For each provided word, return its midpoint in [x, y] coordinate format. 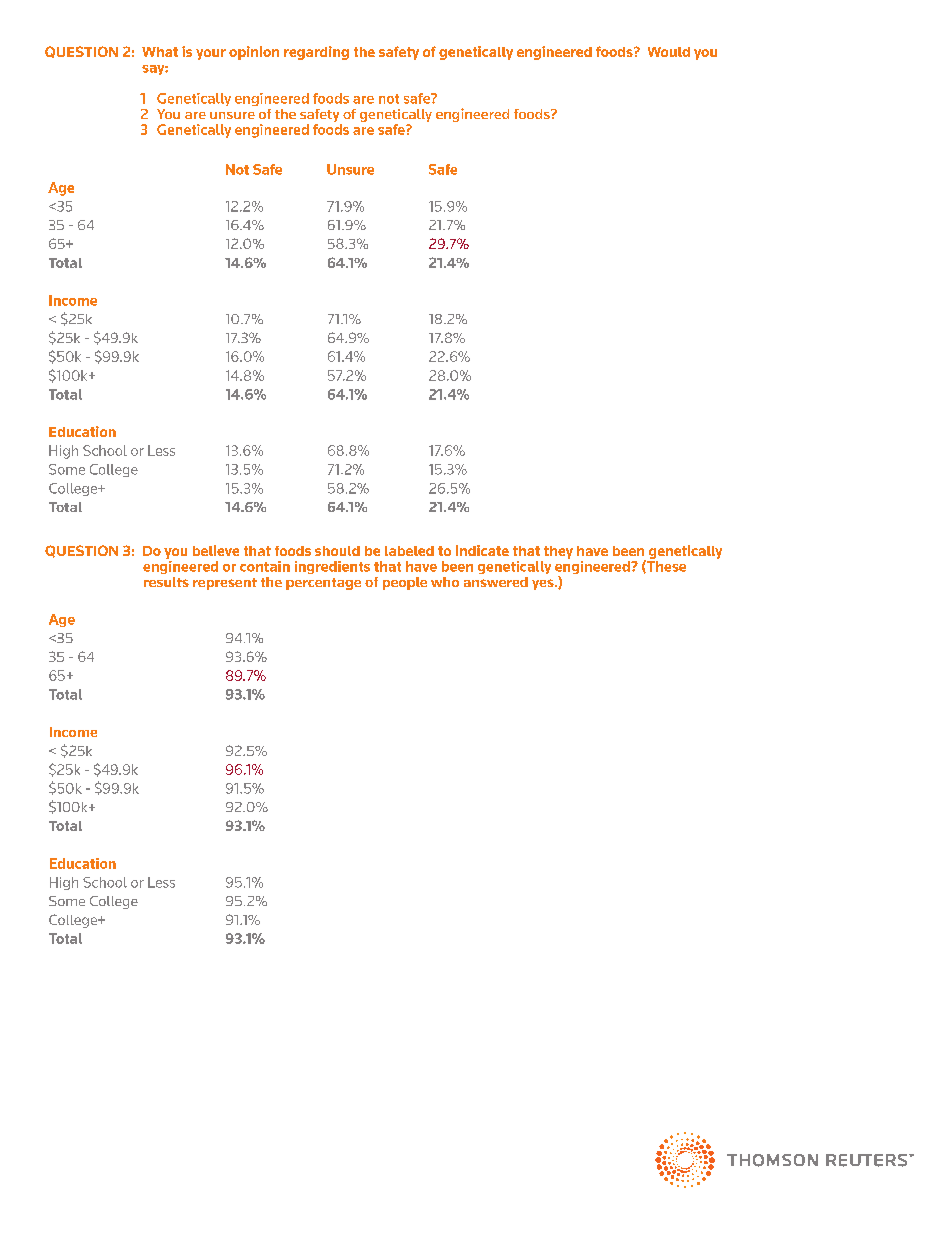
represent [225, 584]
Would [669, 52]
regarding [316, 53]
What [160, 52]
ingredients [332, 567]
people [405, 583]
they [558, 552]
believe [216, 550]
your [211, 54]
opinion [254, 53]
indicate [482, 550]
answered [496, 582]
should [337, 551]
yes [544, 584]
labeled [409, 551]
